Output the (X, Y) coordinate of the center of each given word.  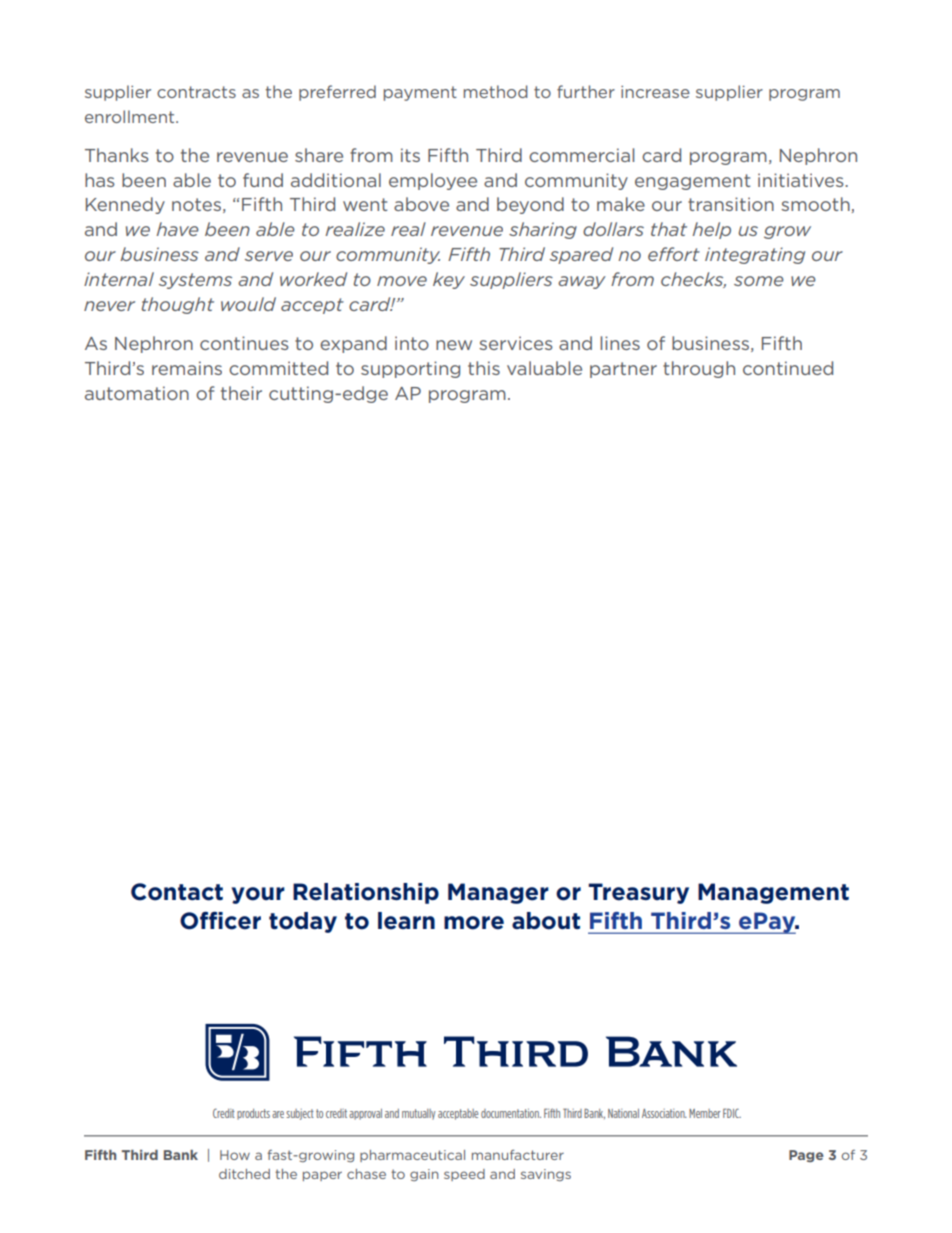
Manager (498, 893)
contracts (196, 92)
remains (187, 368)
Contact (177, 892)
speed (464, 1175)
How (235, 1155)
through (699, 369)
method (496, 91)
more (474, 923)
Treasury (638, 893)
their (241, 393)
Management (773, 893)
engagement (692, 182)
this (484, 368)
